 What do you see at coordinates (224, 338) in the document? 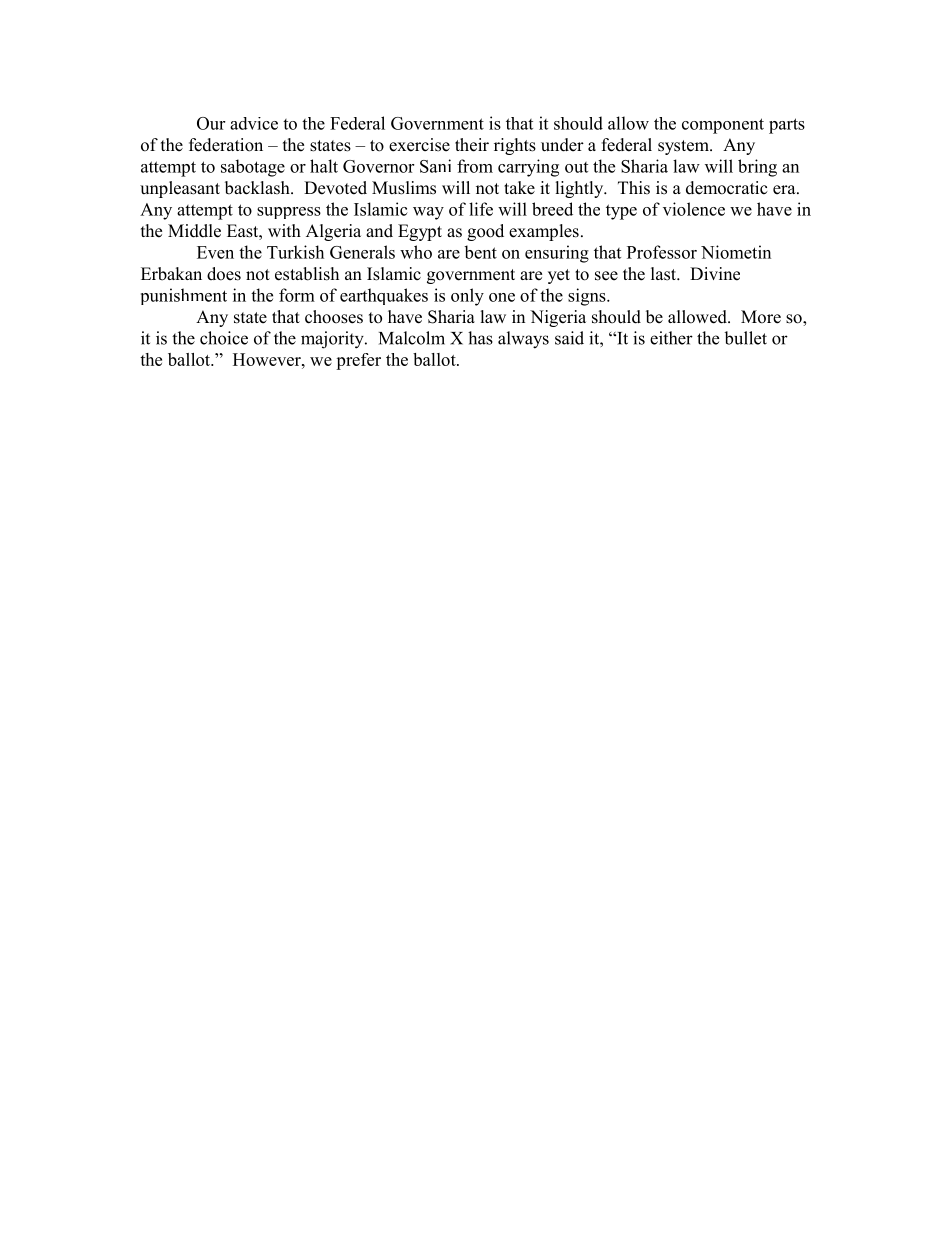
I see `choice` at bounding box center [224, 338].
